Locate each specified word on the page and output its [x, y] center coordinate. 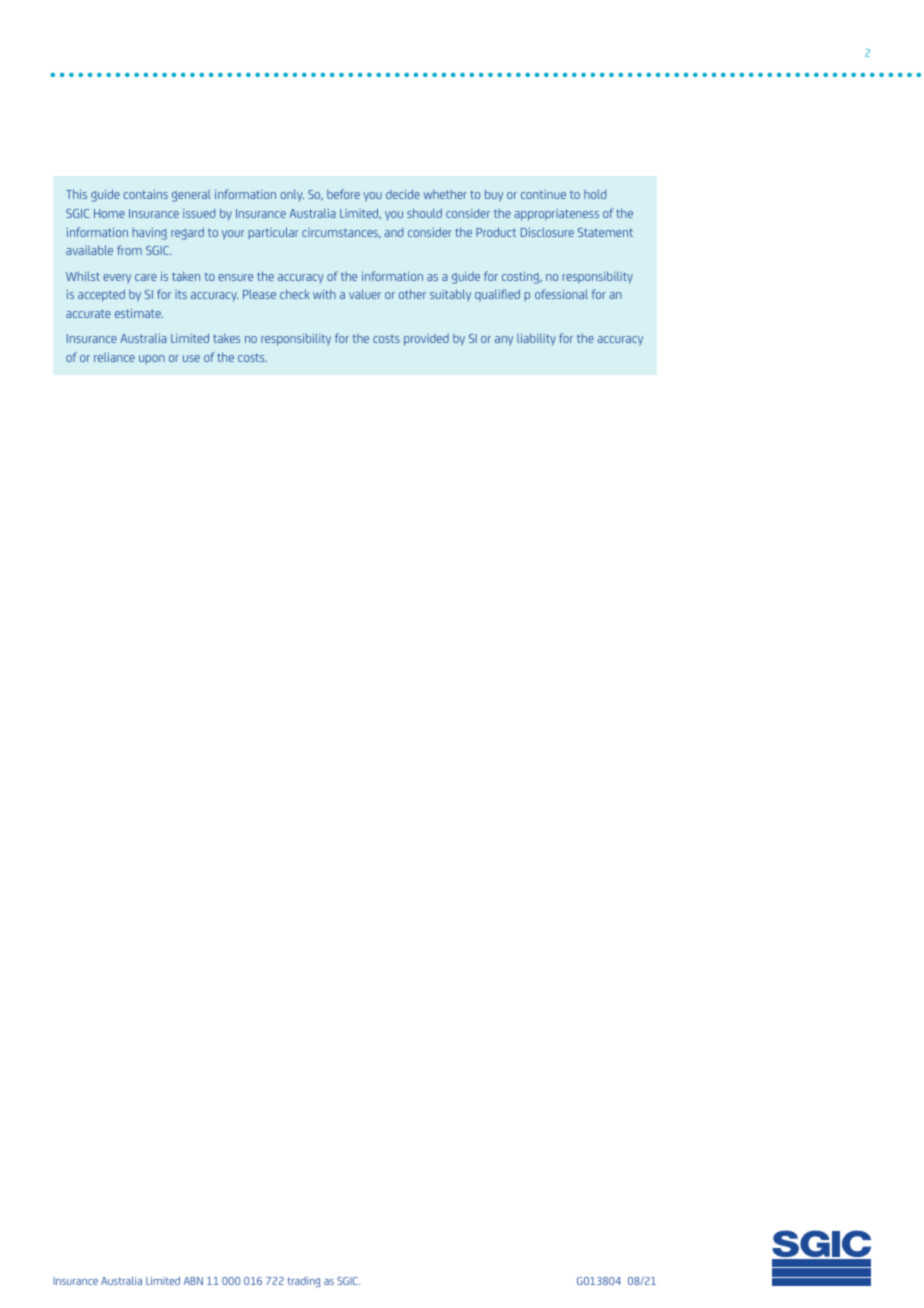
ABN [193, 1281]
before [343, 194]
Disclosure [547, 232]
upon [152, 359]
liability [536, 339]
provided [426, 340]
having [150, 234]
